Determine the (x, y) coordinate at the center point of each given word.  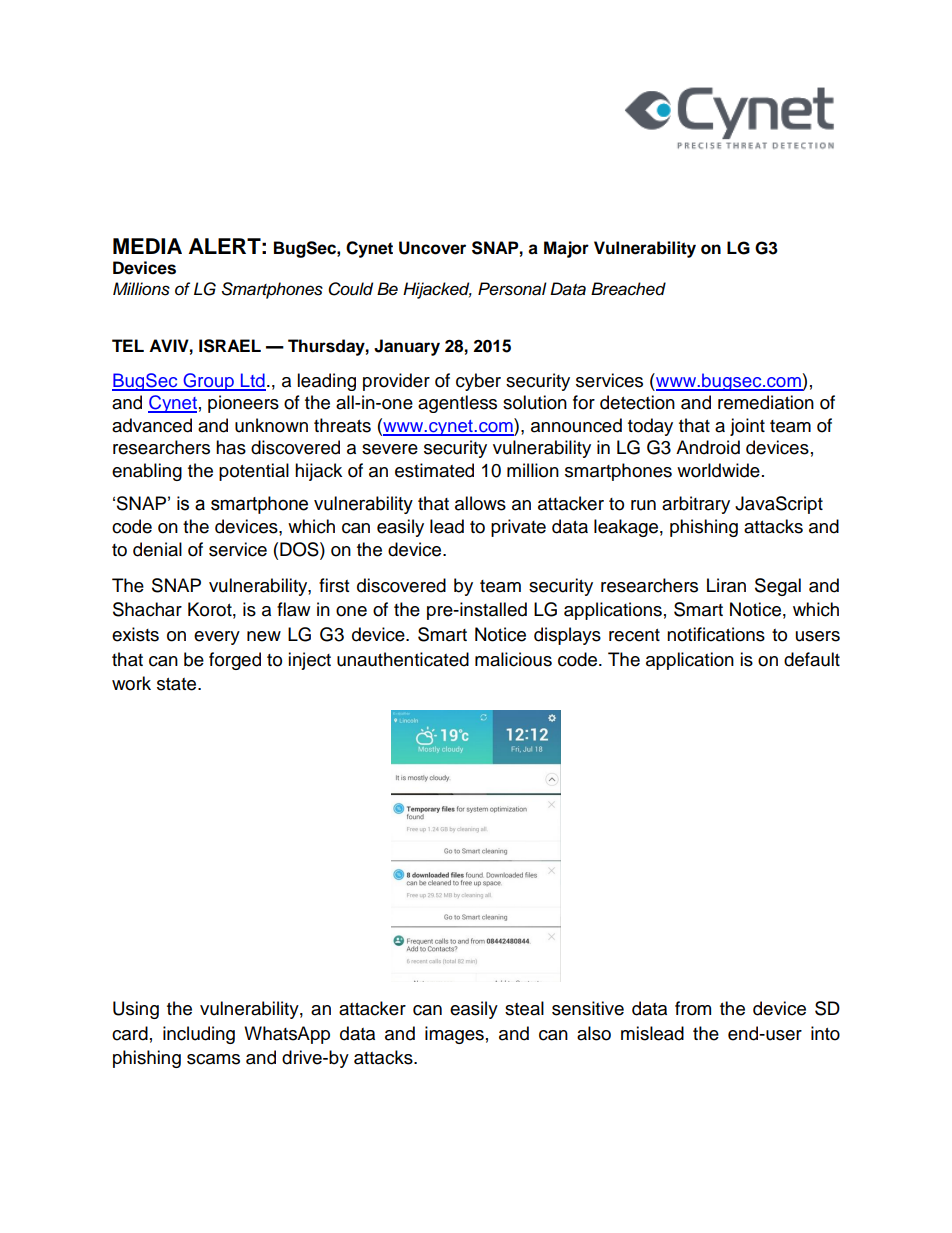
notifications (716, 634)
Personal (512, 289)
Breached (628, 289)
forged (235, 661)
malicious (513, 659)
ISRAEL (230, 346)
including (199, 1035)
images (454, 1035)
